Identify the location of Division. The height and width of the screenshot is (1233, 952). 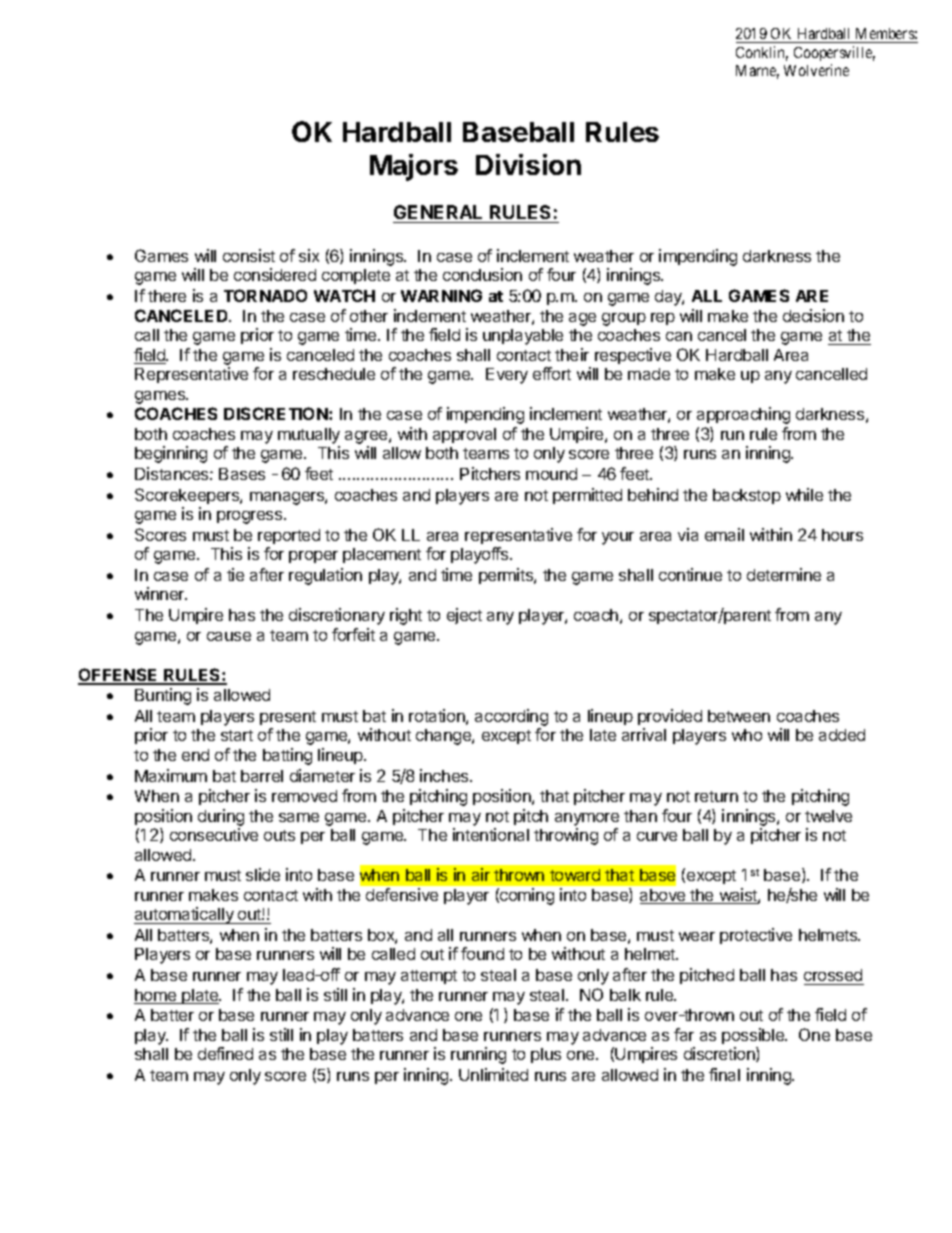
(528, 164).
